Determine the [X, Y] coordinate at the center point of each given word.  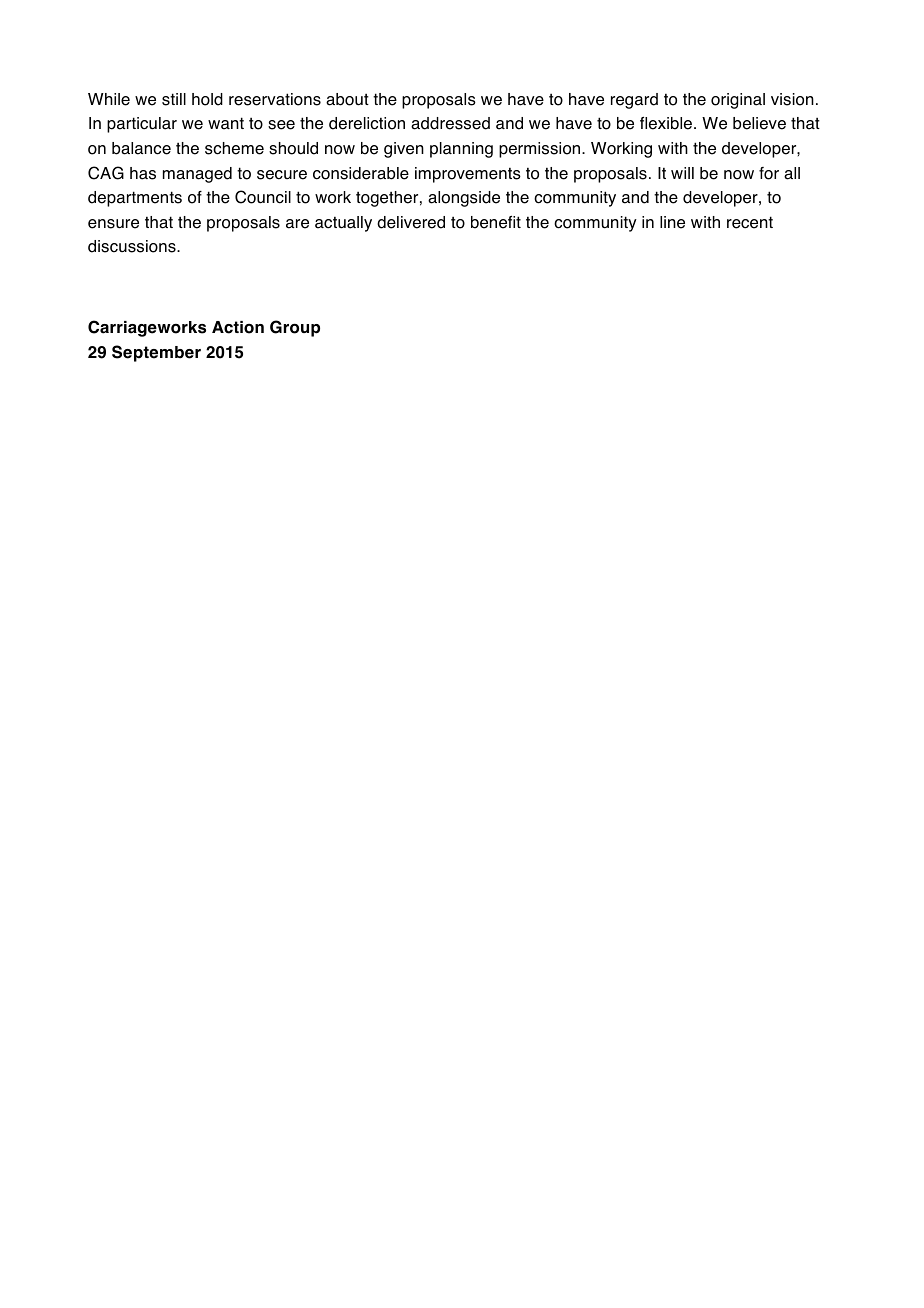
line [672, 222]
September [156, 353]
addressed [450, 123]
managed [197, 175]
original [738, 101]
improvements [468, 175]
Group [295, 328]
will [682, 173]
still [174, 99]
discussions [133, 246]
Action [238, 327]
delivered [411, 222]
